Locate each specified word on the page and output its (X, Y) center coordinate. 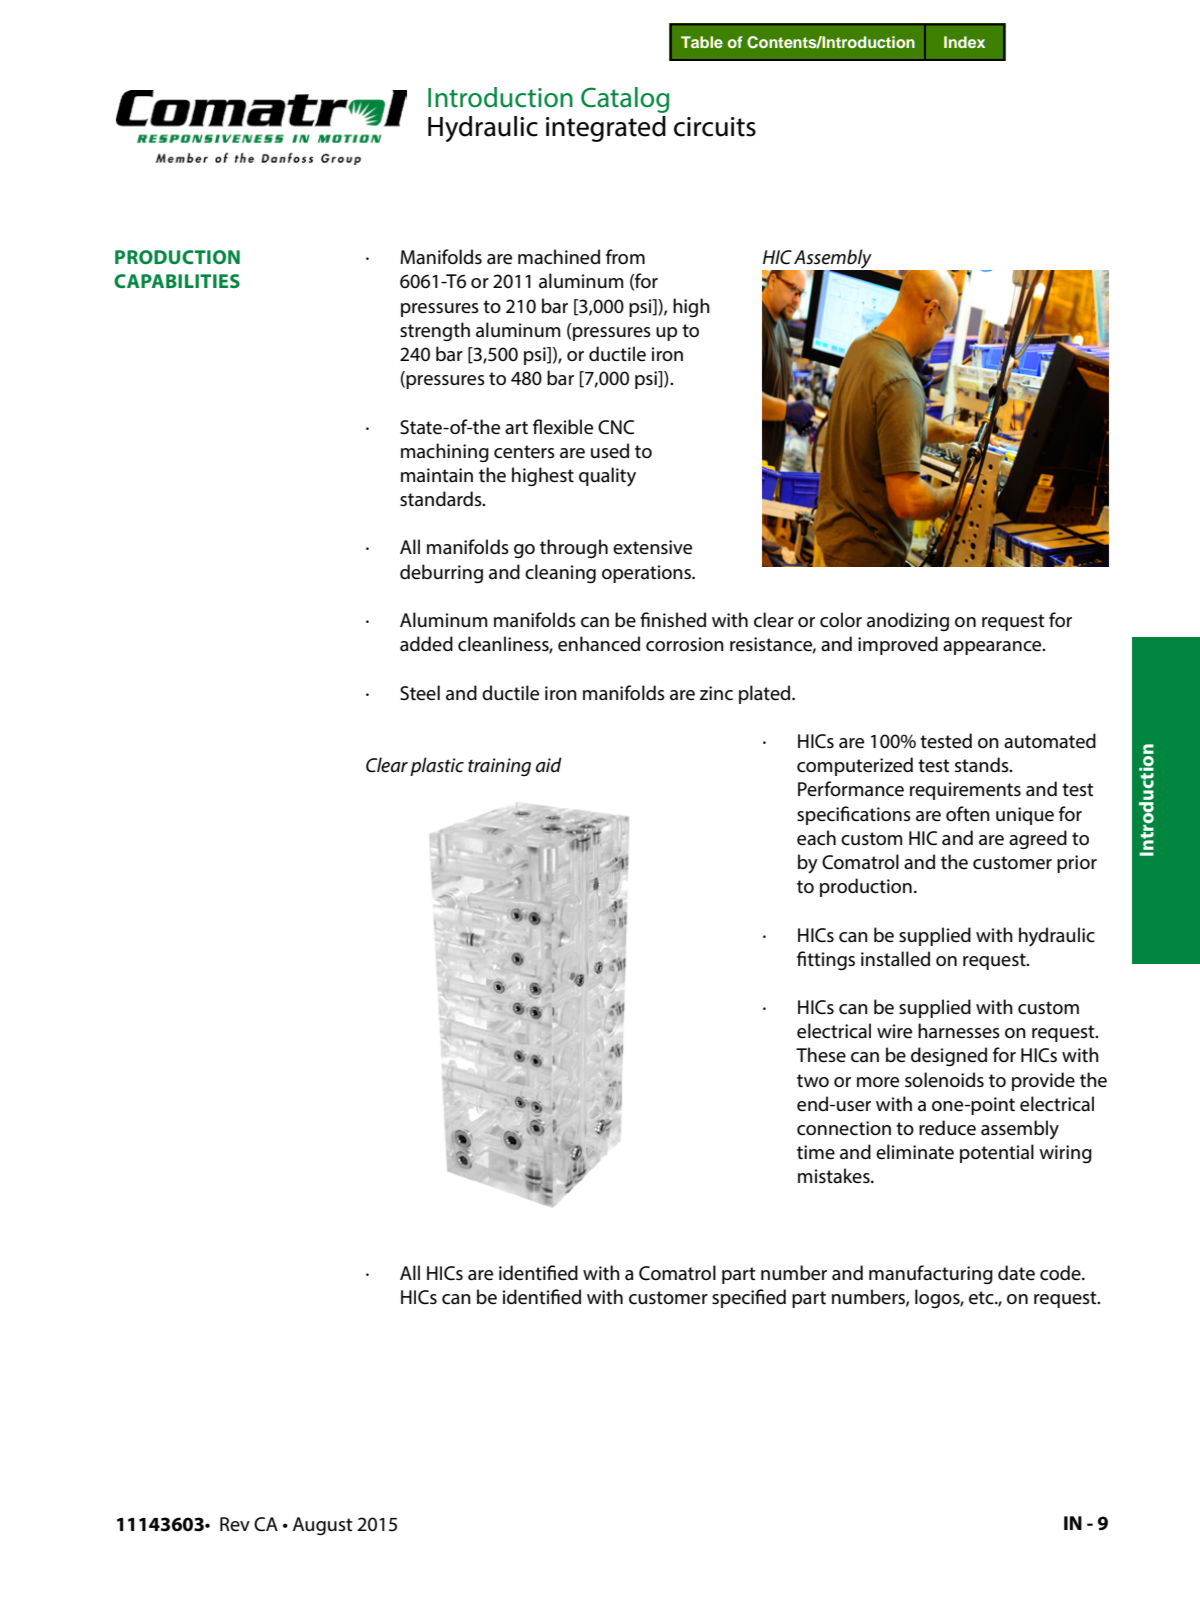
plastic (437, 766)
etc (982, 1298)
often (968, 814)
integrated (606, 129)
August (322, 1526)
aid (549, 764)
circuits (715, 127)
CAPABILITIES (177, 281)
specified (749, 1298)
